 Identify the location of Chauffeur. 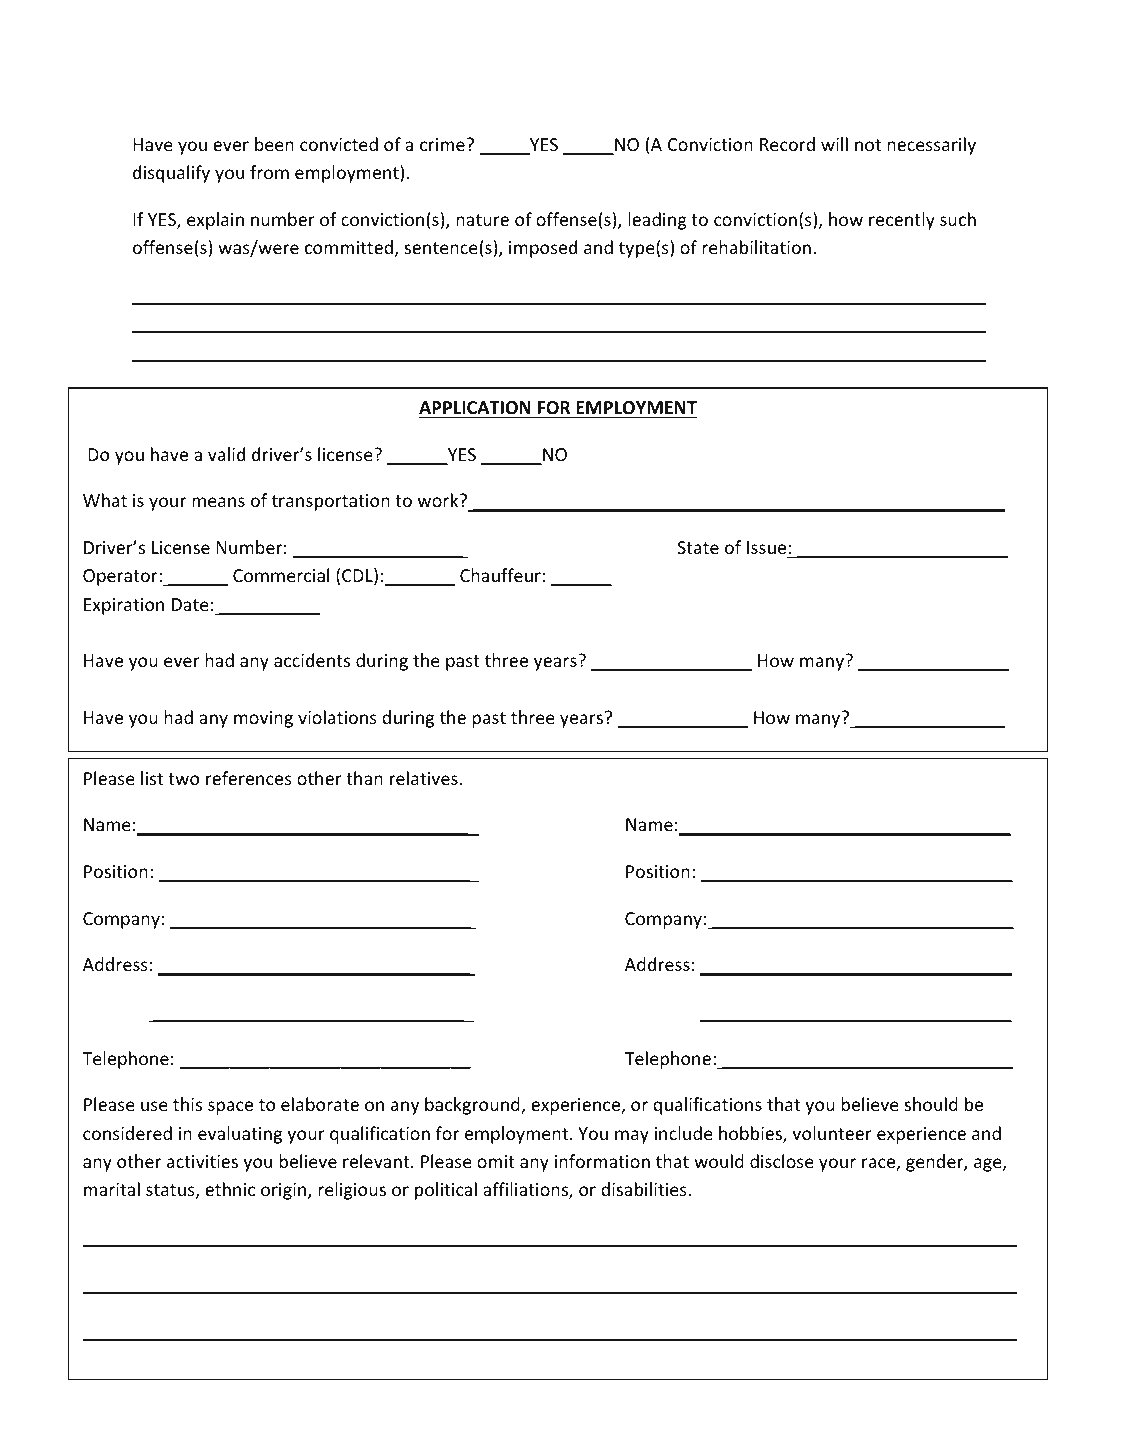
(500, 575).
